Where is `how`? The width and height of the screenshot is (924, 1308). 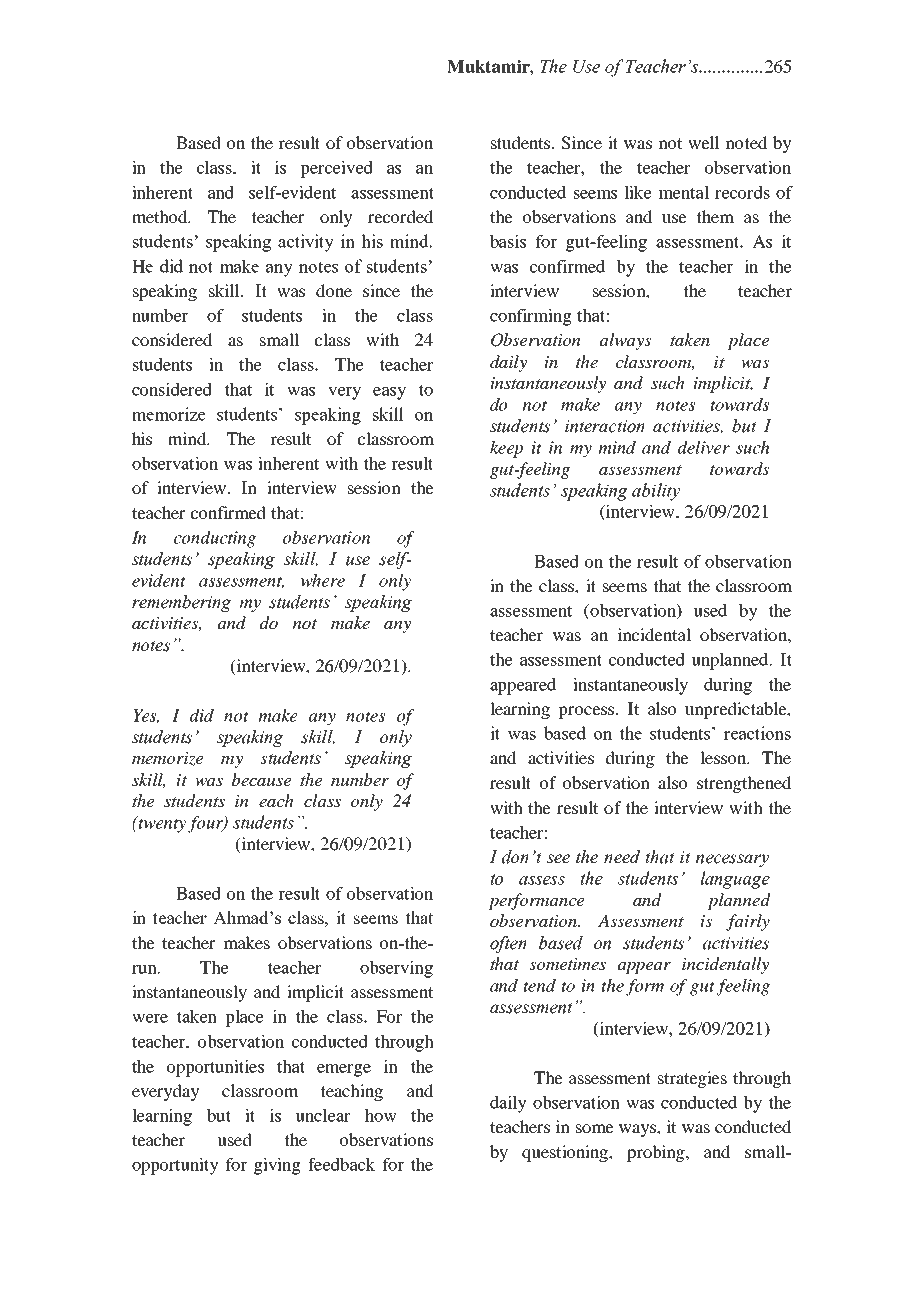 how is located at coordinates (381, 1115).
